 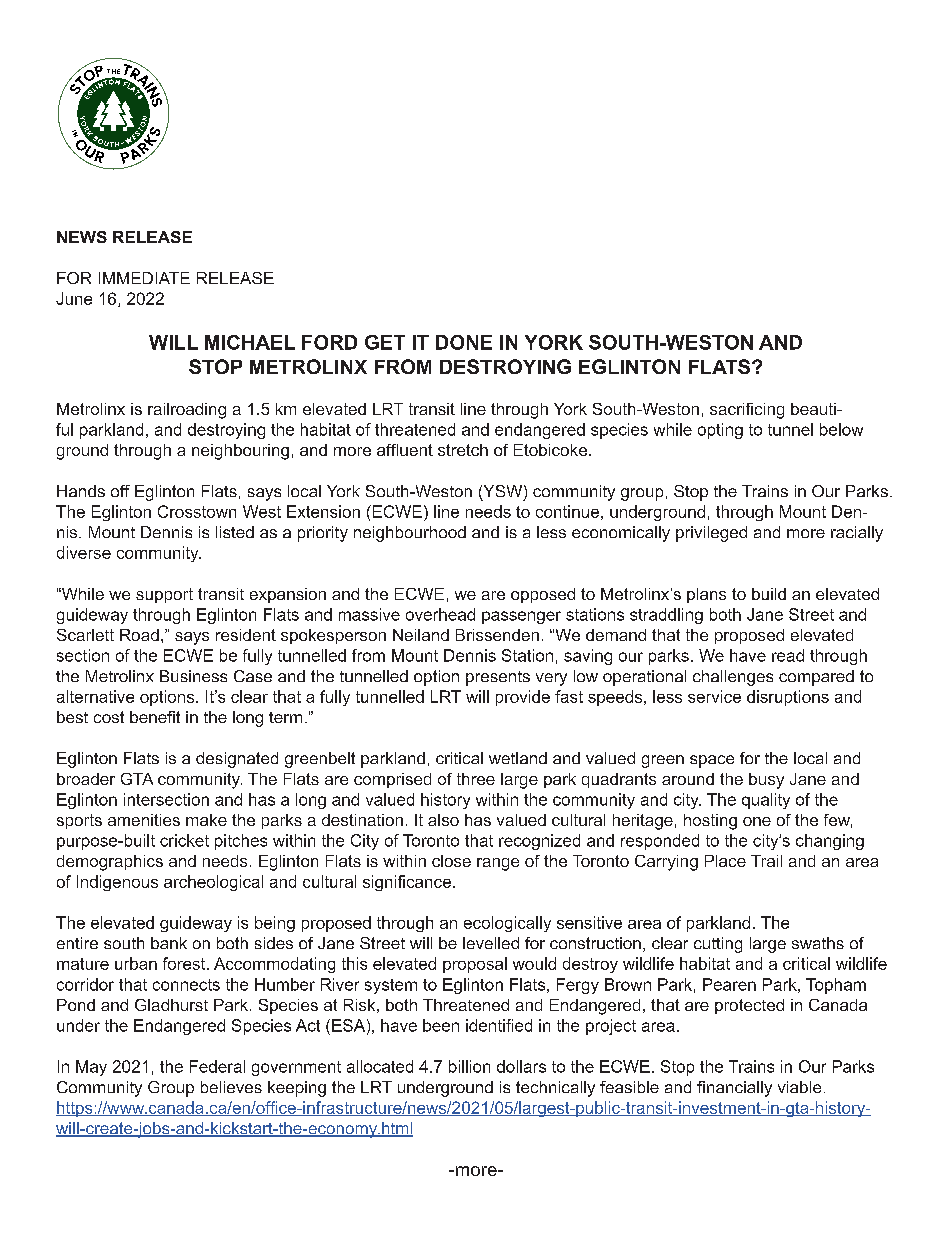 What do you see at coordinates (720, 431) in the screenshot?
I see `opting` at bounding box center [720, 431].
